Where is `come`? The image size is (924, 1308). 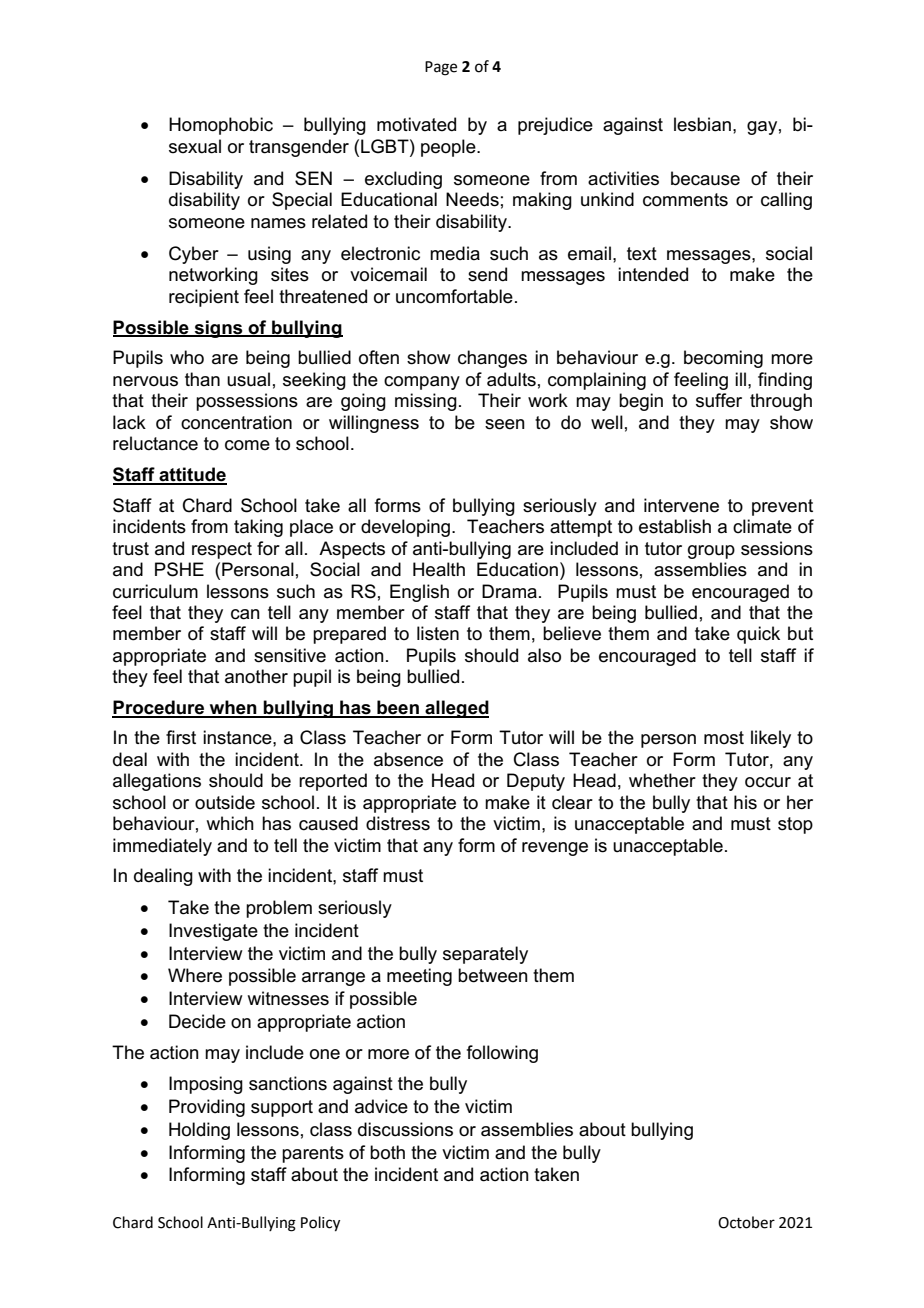
come is located at coordinates (247, 445).
